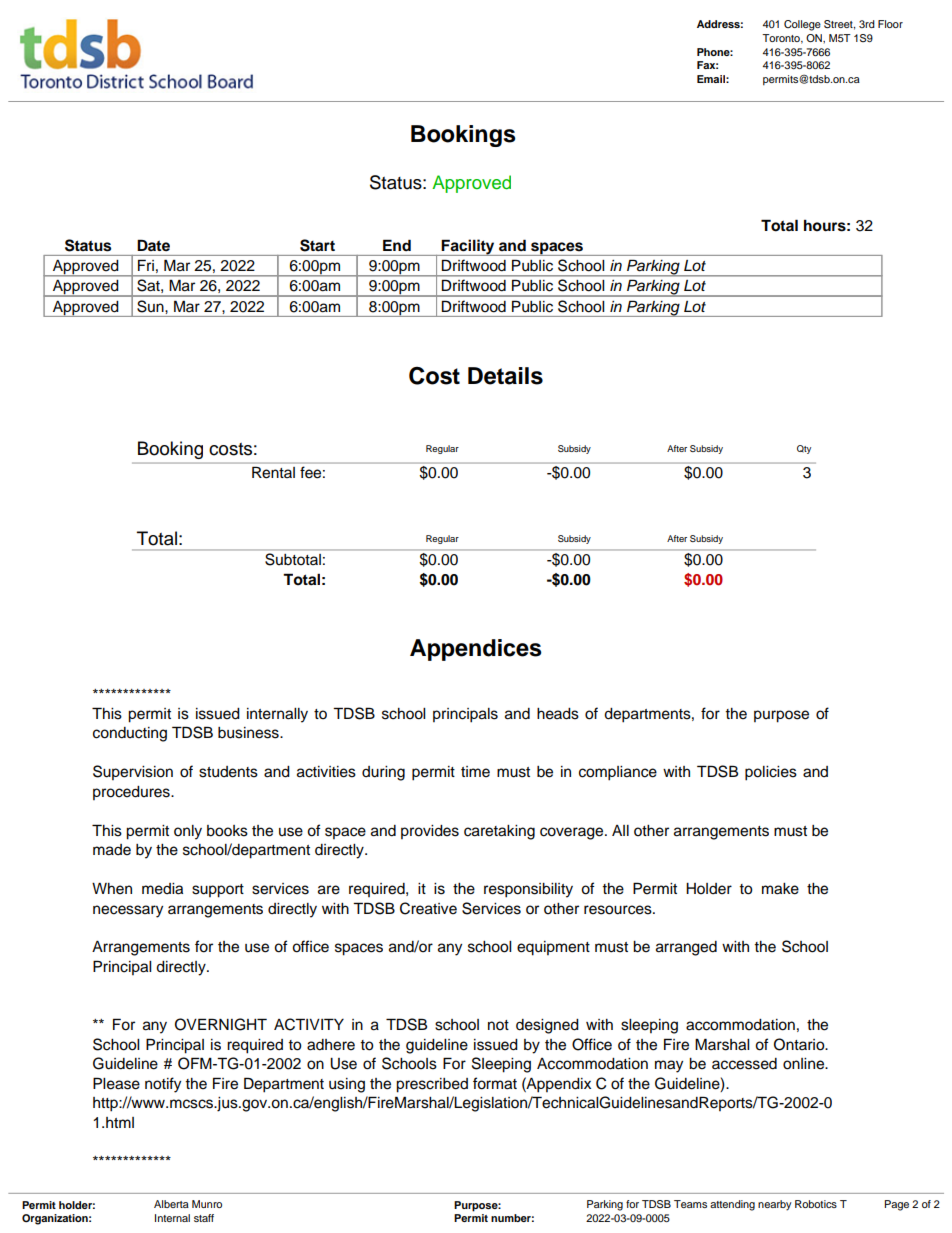  Describe the element at coordinates (151, 306) in the screenshot. I see `Sun` at that location.
